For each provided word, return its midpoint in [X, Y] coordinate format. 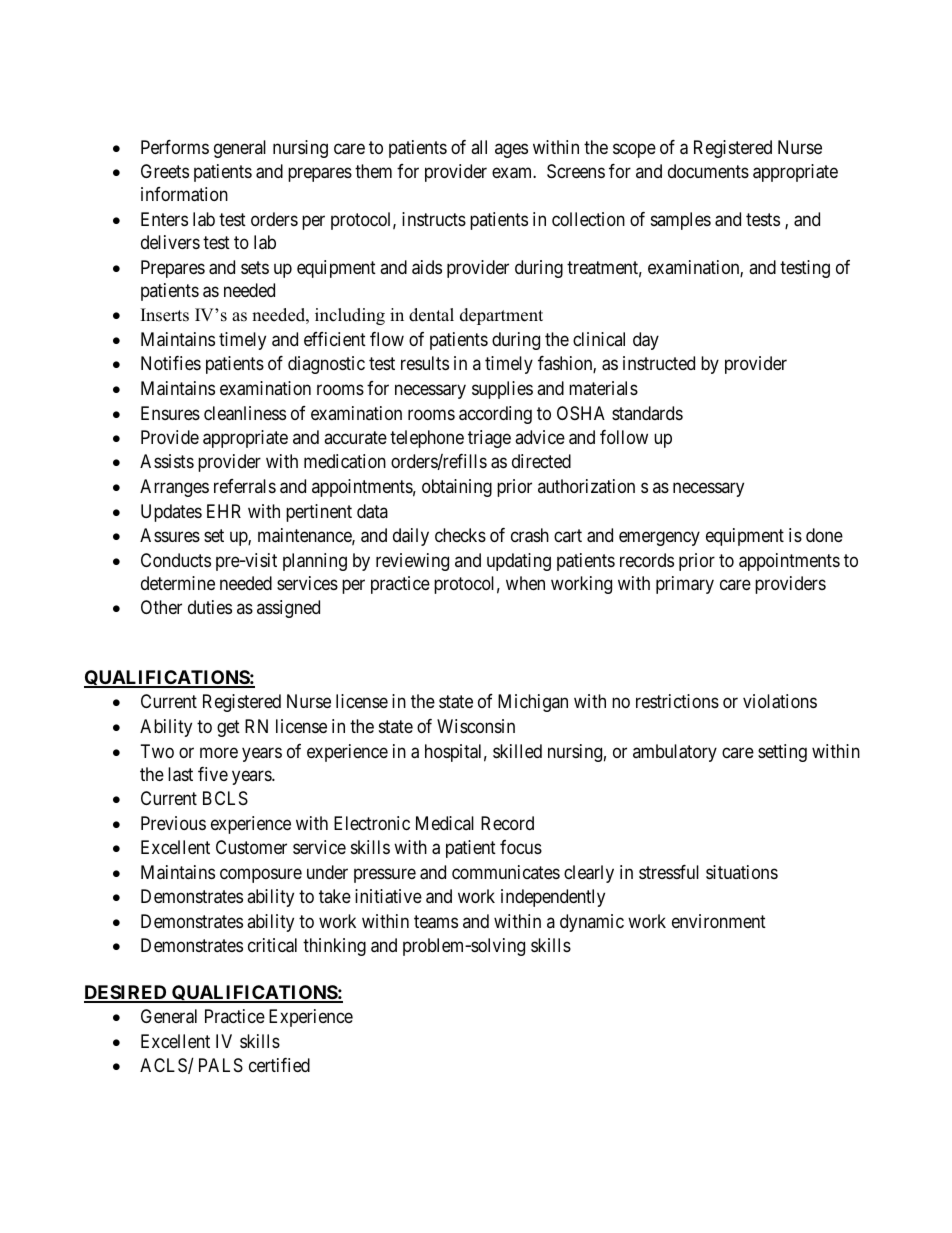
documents [708, 171]
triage [489, 439]
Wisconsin [476, 726]
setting [782, 753]
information [184, 194]
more [219, 752]
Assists [167, 461]
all [479, 147]
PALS [221, 1065]
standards [647, 413]
